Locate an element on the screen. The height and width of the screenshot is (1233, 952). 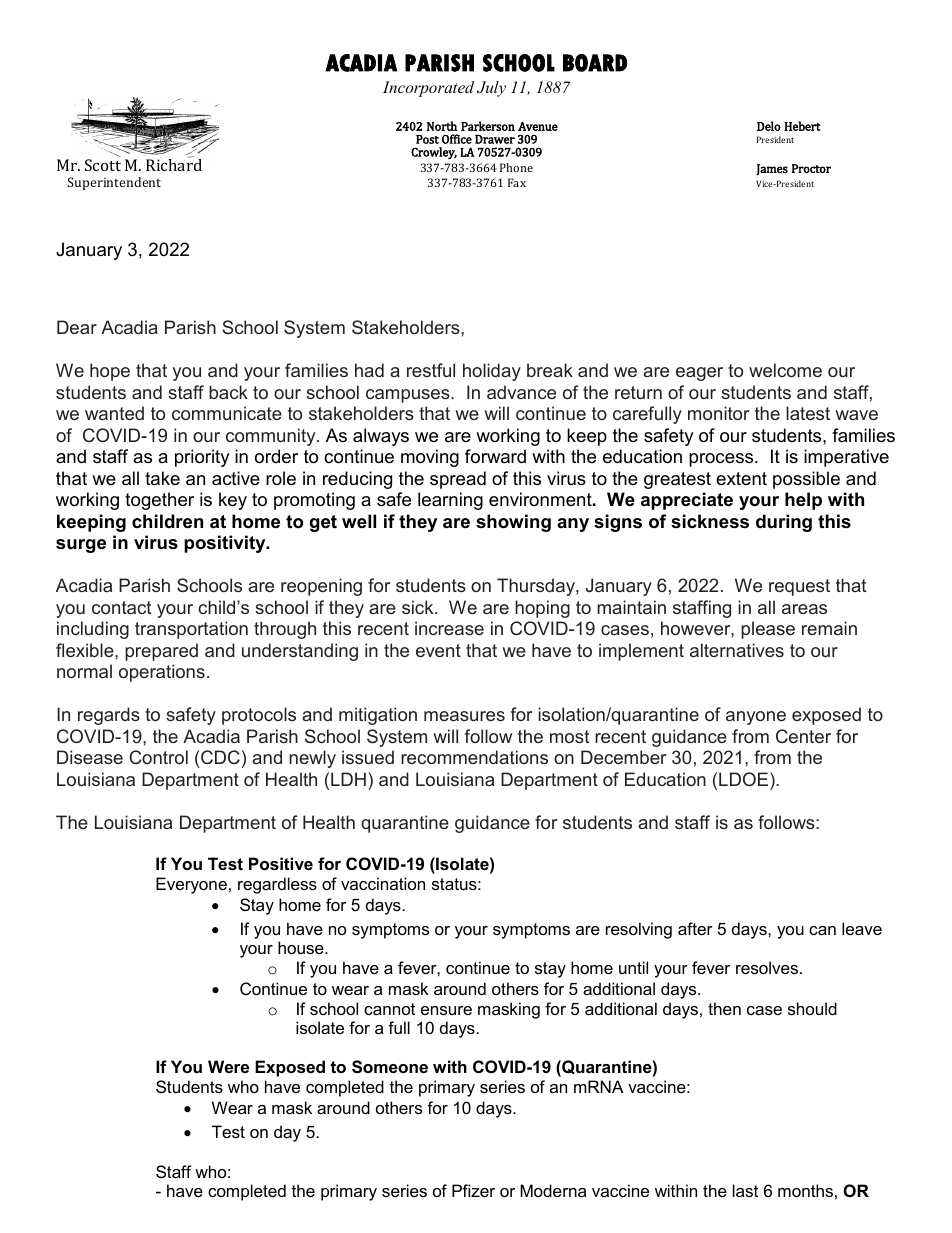
Pfizer is located at coordinates (473, 1190).
